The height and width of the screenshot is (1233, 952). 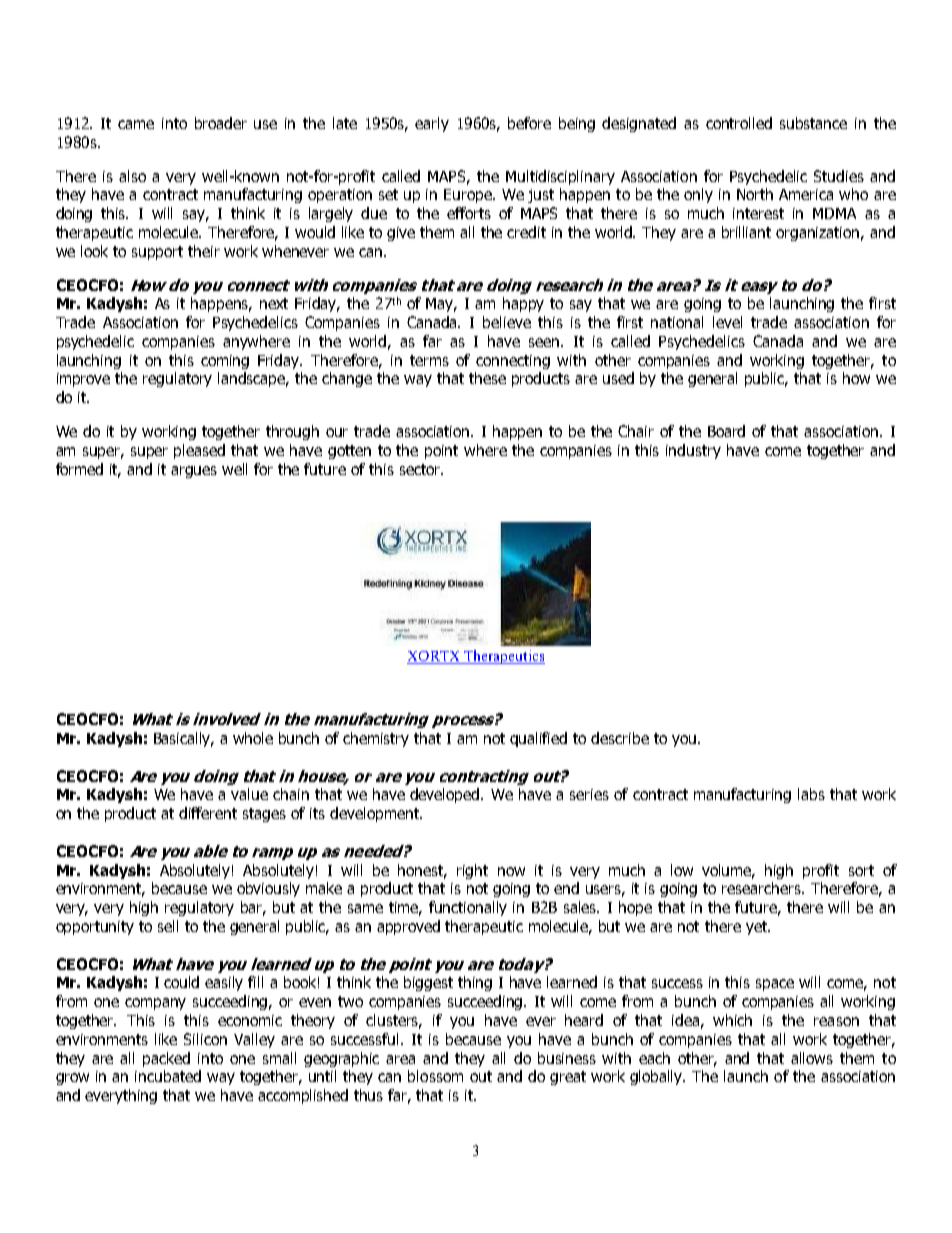 I want to click on pleased, so click(x=199, y=451).
